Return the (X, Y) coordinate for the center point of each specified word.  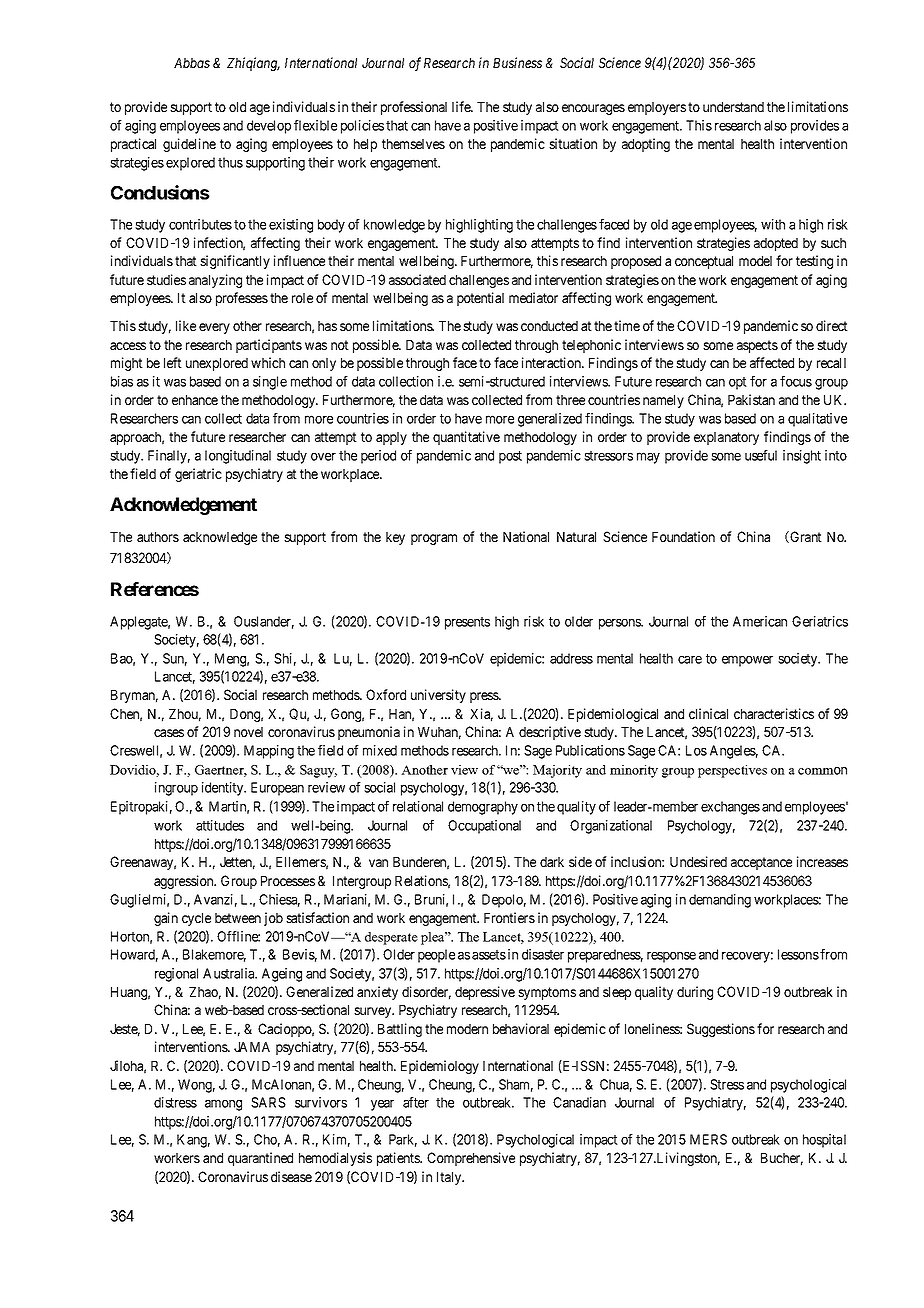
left (173, 362)
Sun (175, 659)
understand (733, 107)
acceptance (761, 863)
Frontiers (509, 917)
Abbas (192, 63)
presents (467, 623)
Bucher (782, 1159)
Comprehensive (471, 1159)
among (223, 1105)
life (462, 106)
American (760, 621)
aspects (757, 346)
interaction (552, 362)
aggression (185, 882)
